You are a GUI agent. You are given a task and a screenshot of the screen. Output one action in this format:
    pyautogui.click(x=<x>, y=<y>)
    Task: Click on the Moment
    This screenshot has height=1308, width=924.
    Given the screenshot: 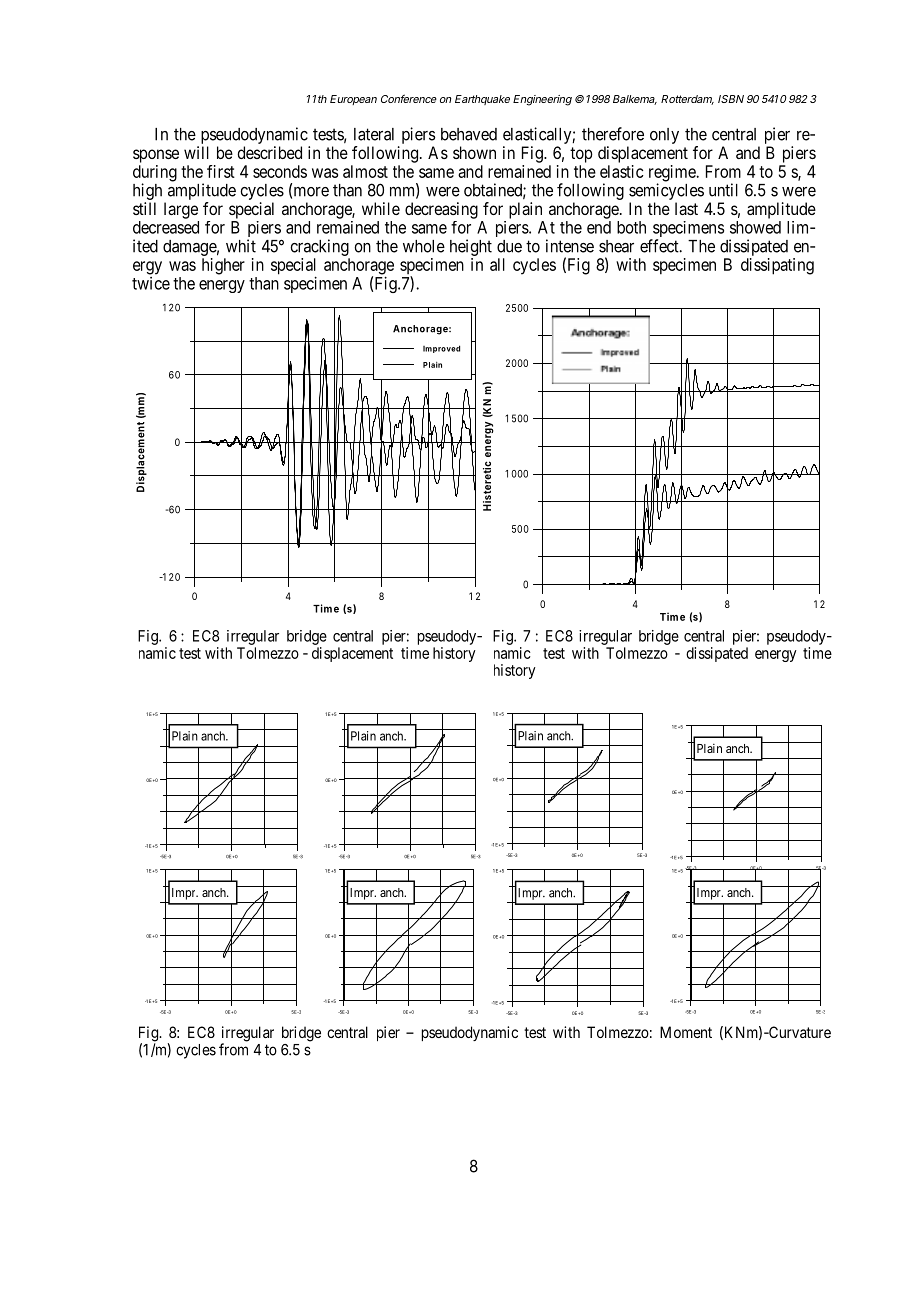 What is the action you would take?
    pyautogui.click(x=686, y=1032)
